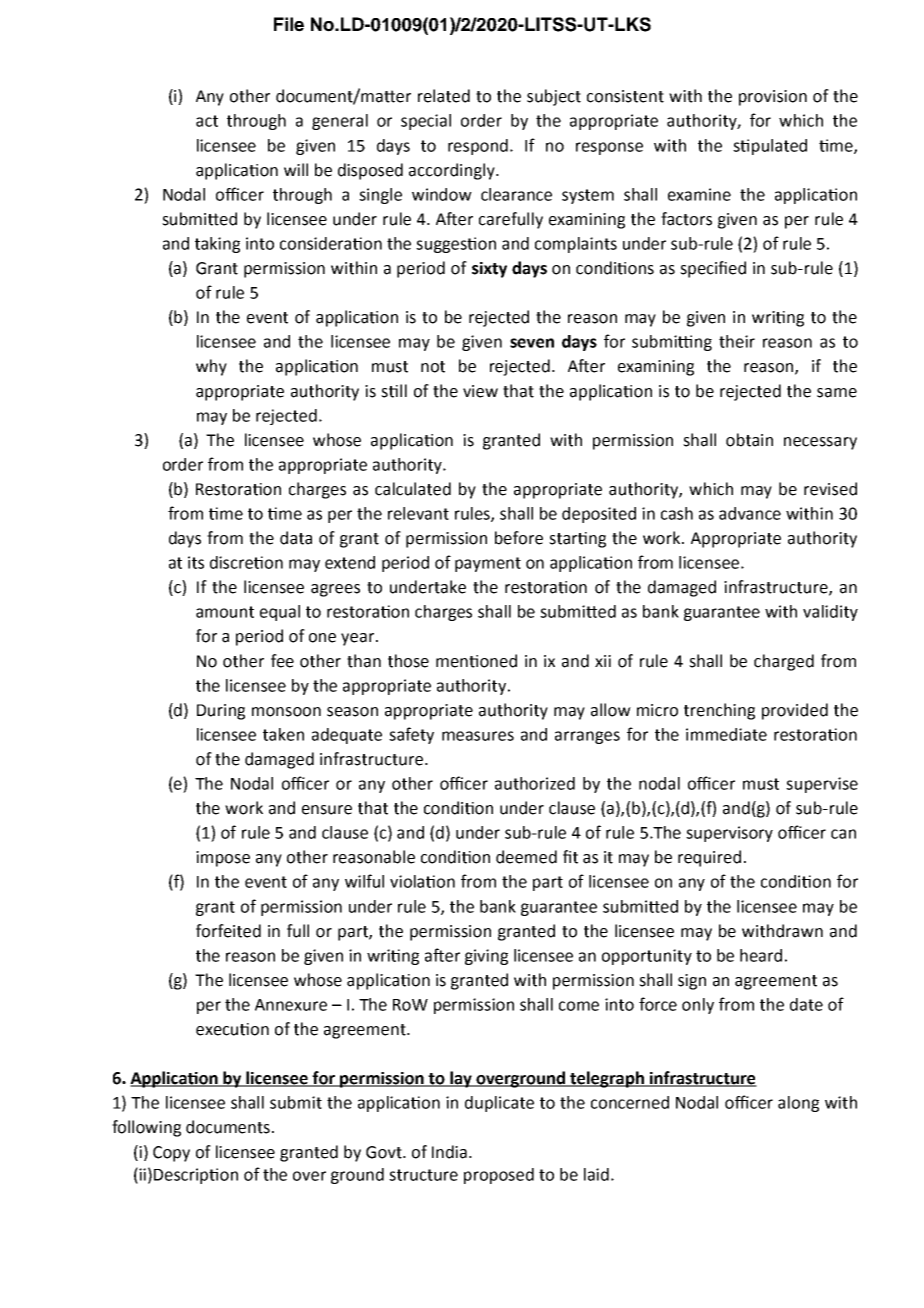 This screenshot has height=1308, width=924. I want to click on validity, so click(830, 613).
